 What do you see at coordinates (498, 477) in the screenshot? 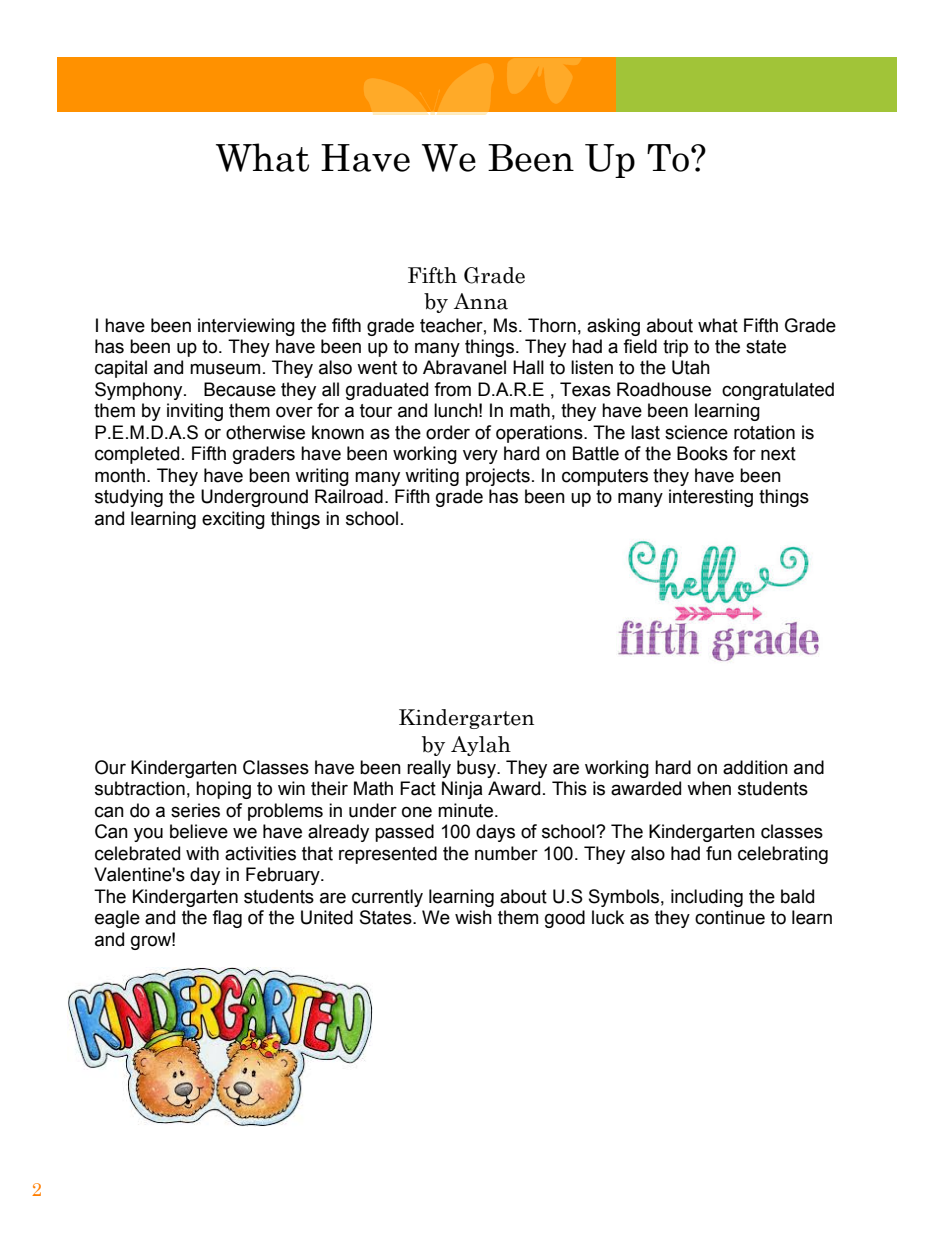
I see `projects` at bounding box center [498, 477].
